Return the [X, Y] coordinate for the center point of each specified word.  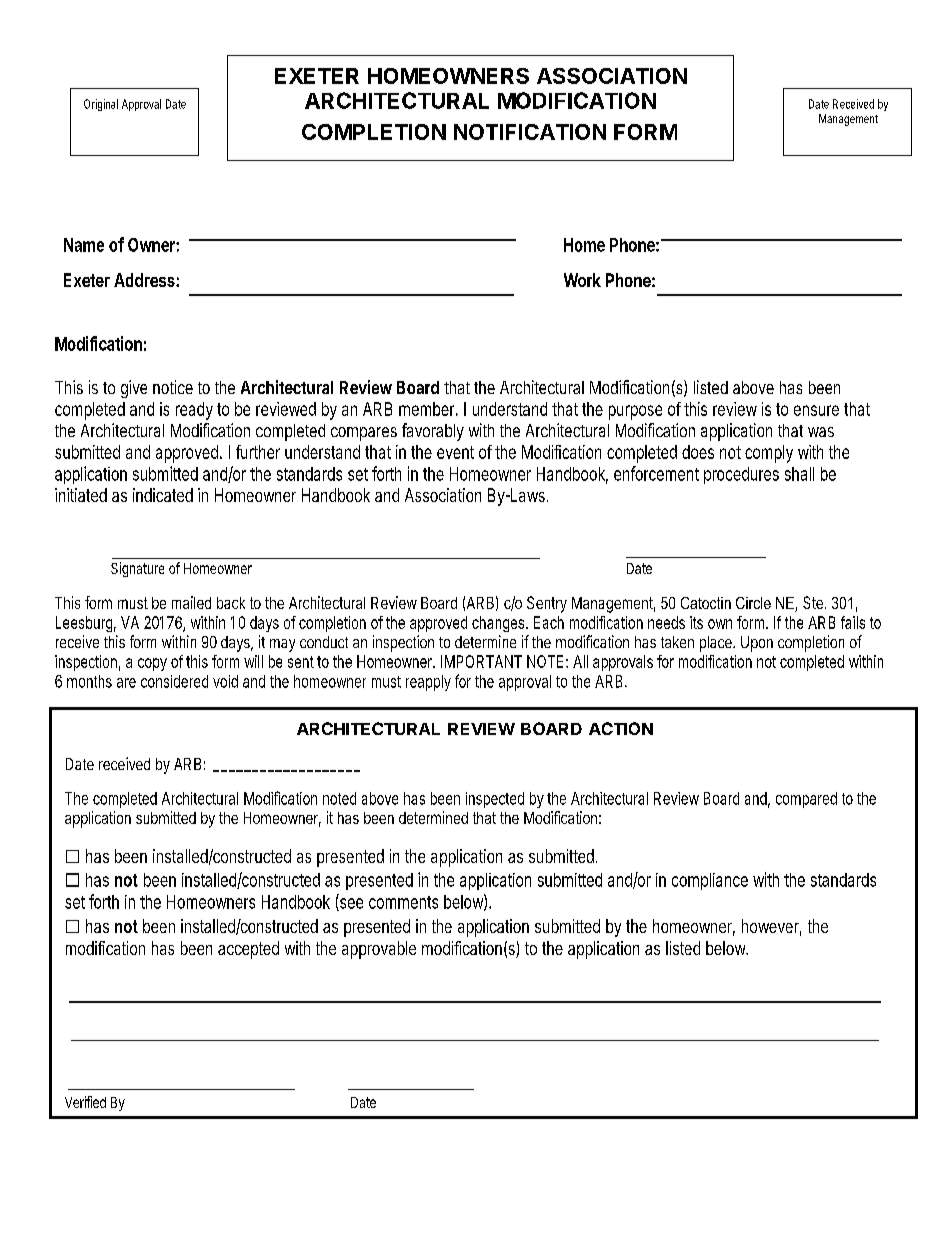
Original [101, 105]
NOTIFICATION [530, 132]
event [455, 452]
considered [174, 681]
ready [194, 411]
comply [769, 454]
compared [806, 800]
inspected [495, 800]
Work [582, 280]
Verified [85, 1102]
